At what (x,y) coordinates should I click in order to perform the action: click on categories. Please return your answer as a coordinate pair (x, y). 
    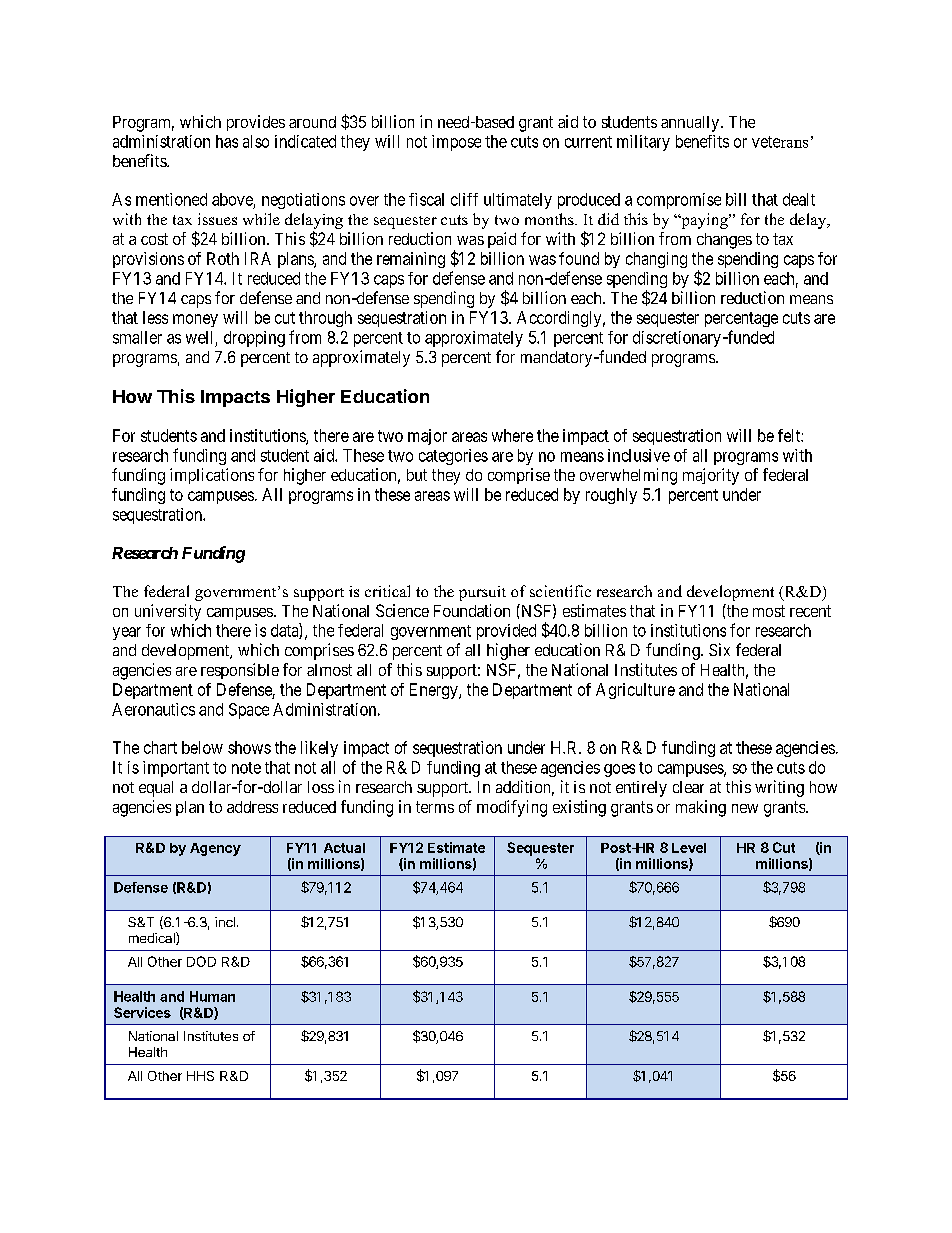
    Looking at the image, I should click on (453, 457).
